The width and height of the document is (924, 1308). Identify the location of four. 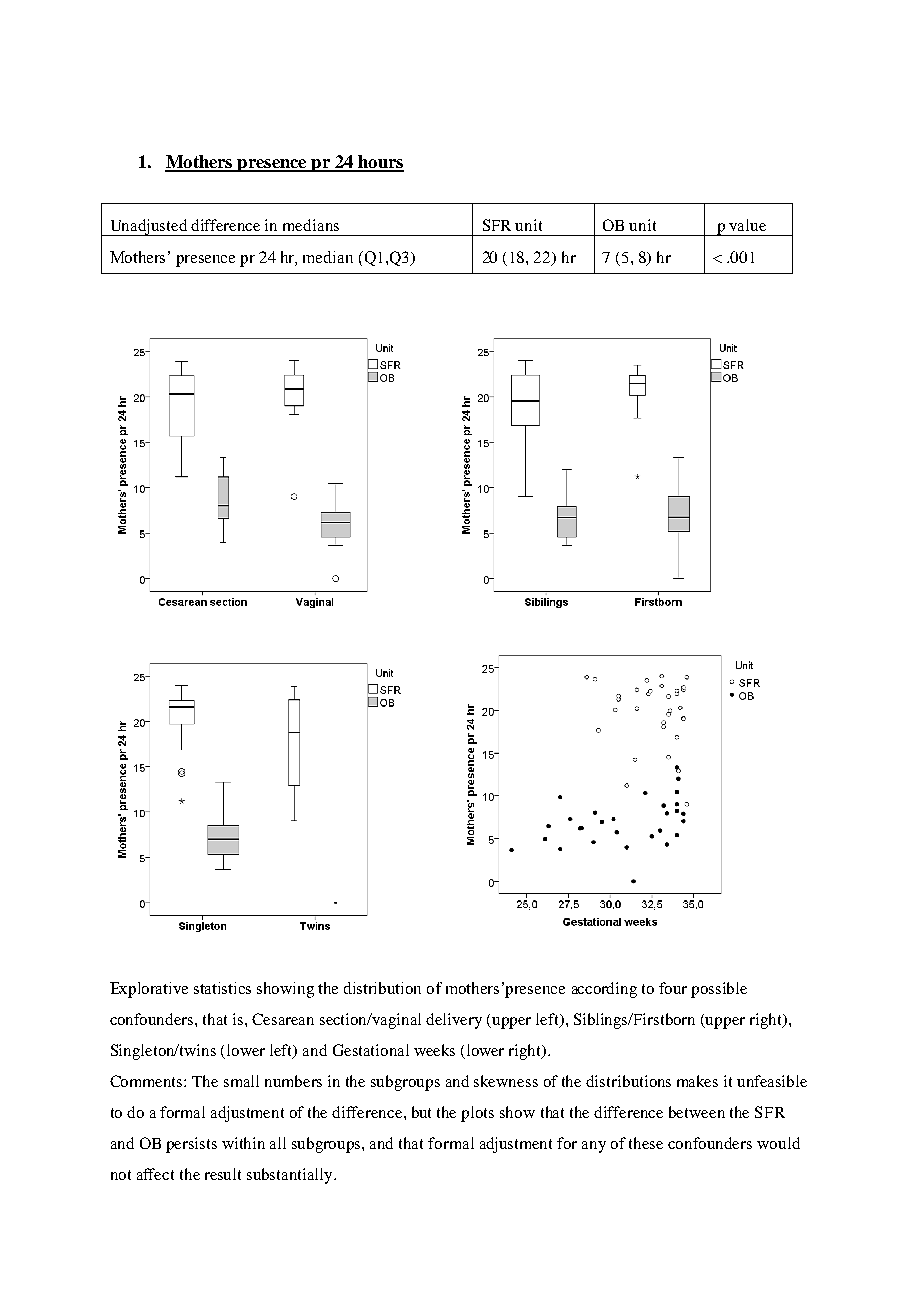
(673, 988).
